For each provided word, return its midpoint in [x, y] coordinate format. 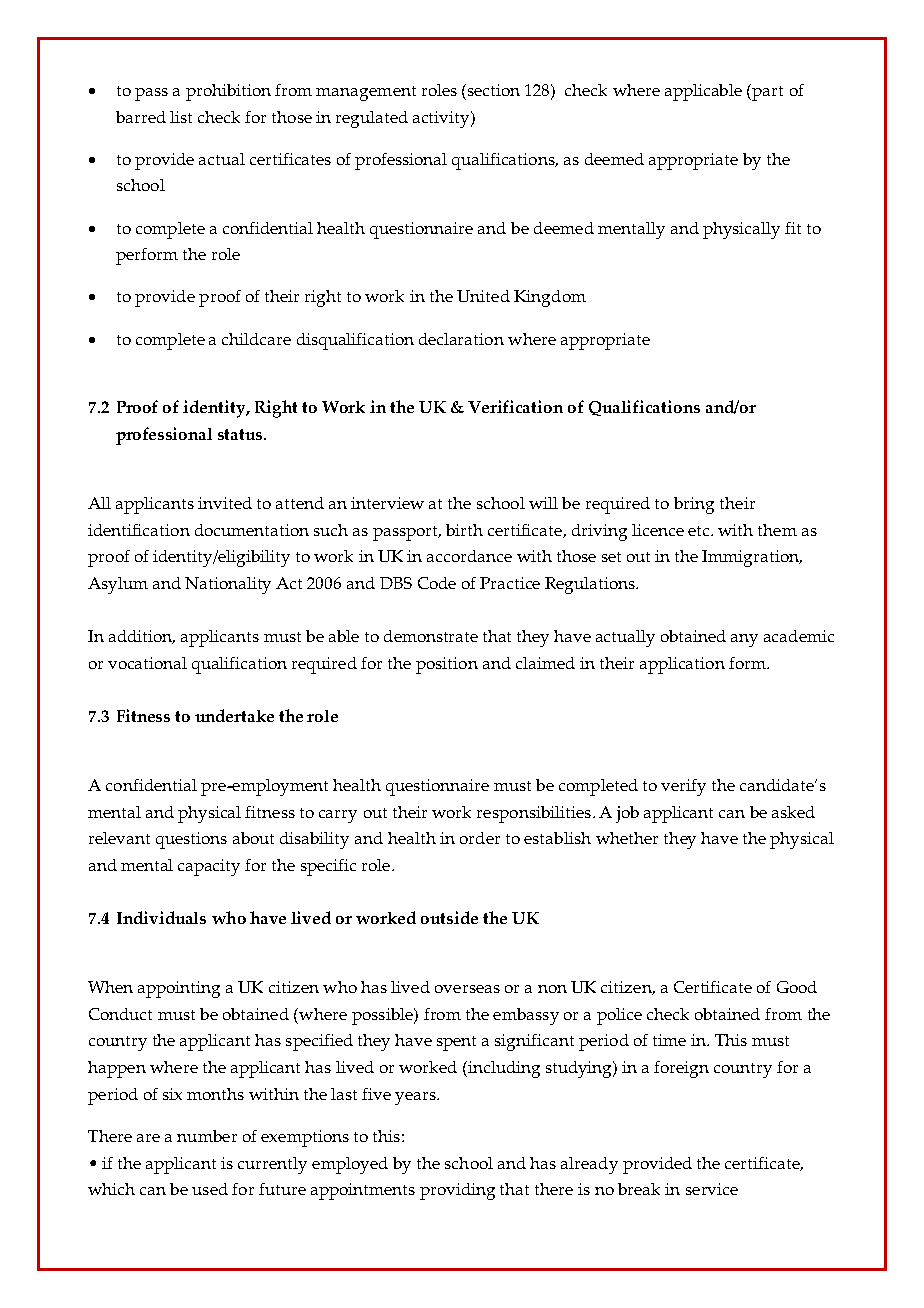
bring [694, 505]
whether [627, 838]
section [494, 90]
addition [142, 637]
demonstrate [431, 636]
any [744, 640]
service [712, 1189]
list [181, 117]
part [767, 93]
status [241, 434]
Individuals [161, 917]
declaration [461, 339]
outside [449, 917]
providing [457, 1191]
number [207, 1136]
